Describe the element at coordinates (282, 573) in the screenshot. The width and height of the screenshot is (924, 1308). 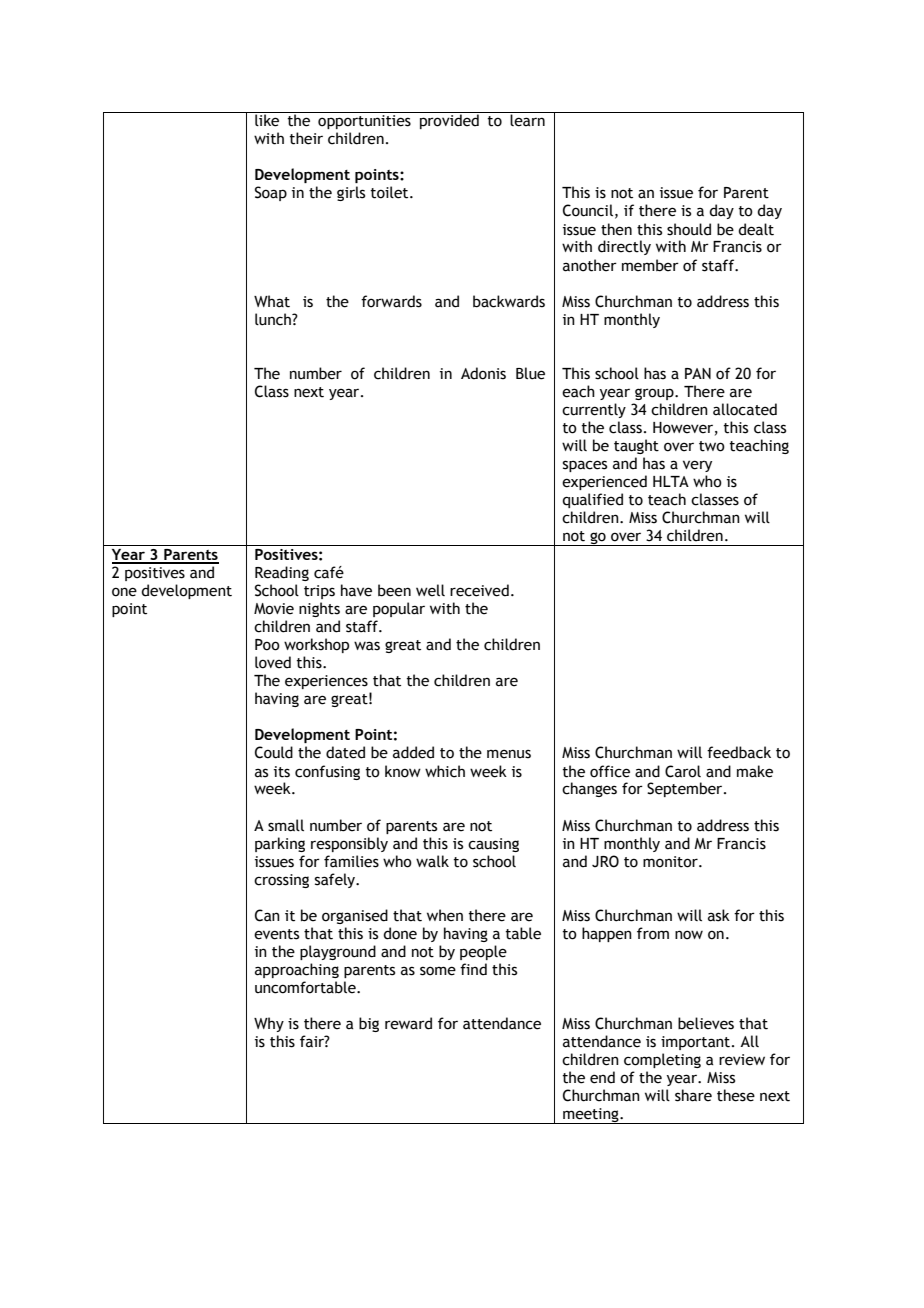
I see `Reading` at that location.
